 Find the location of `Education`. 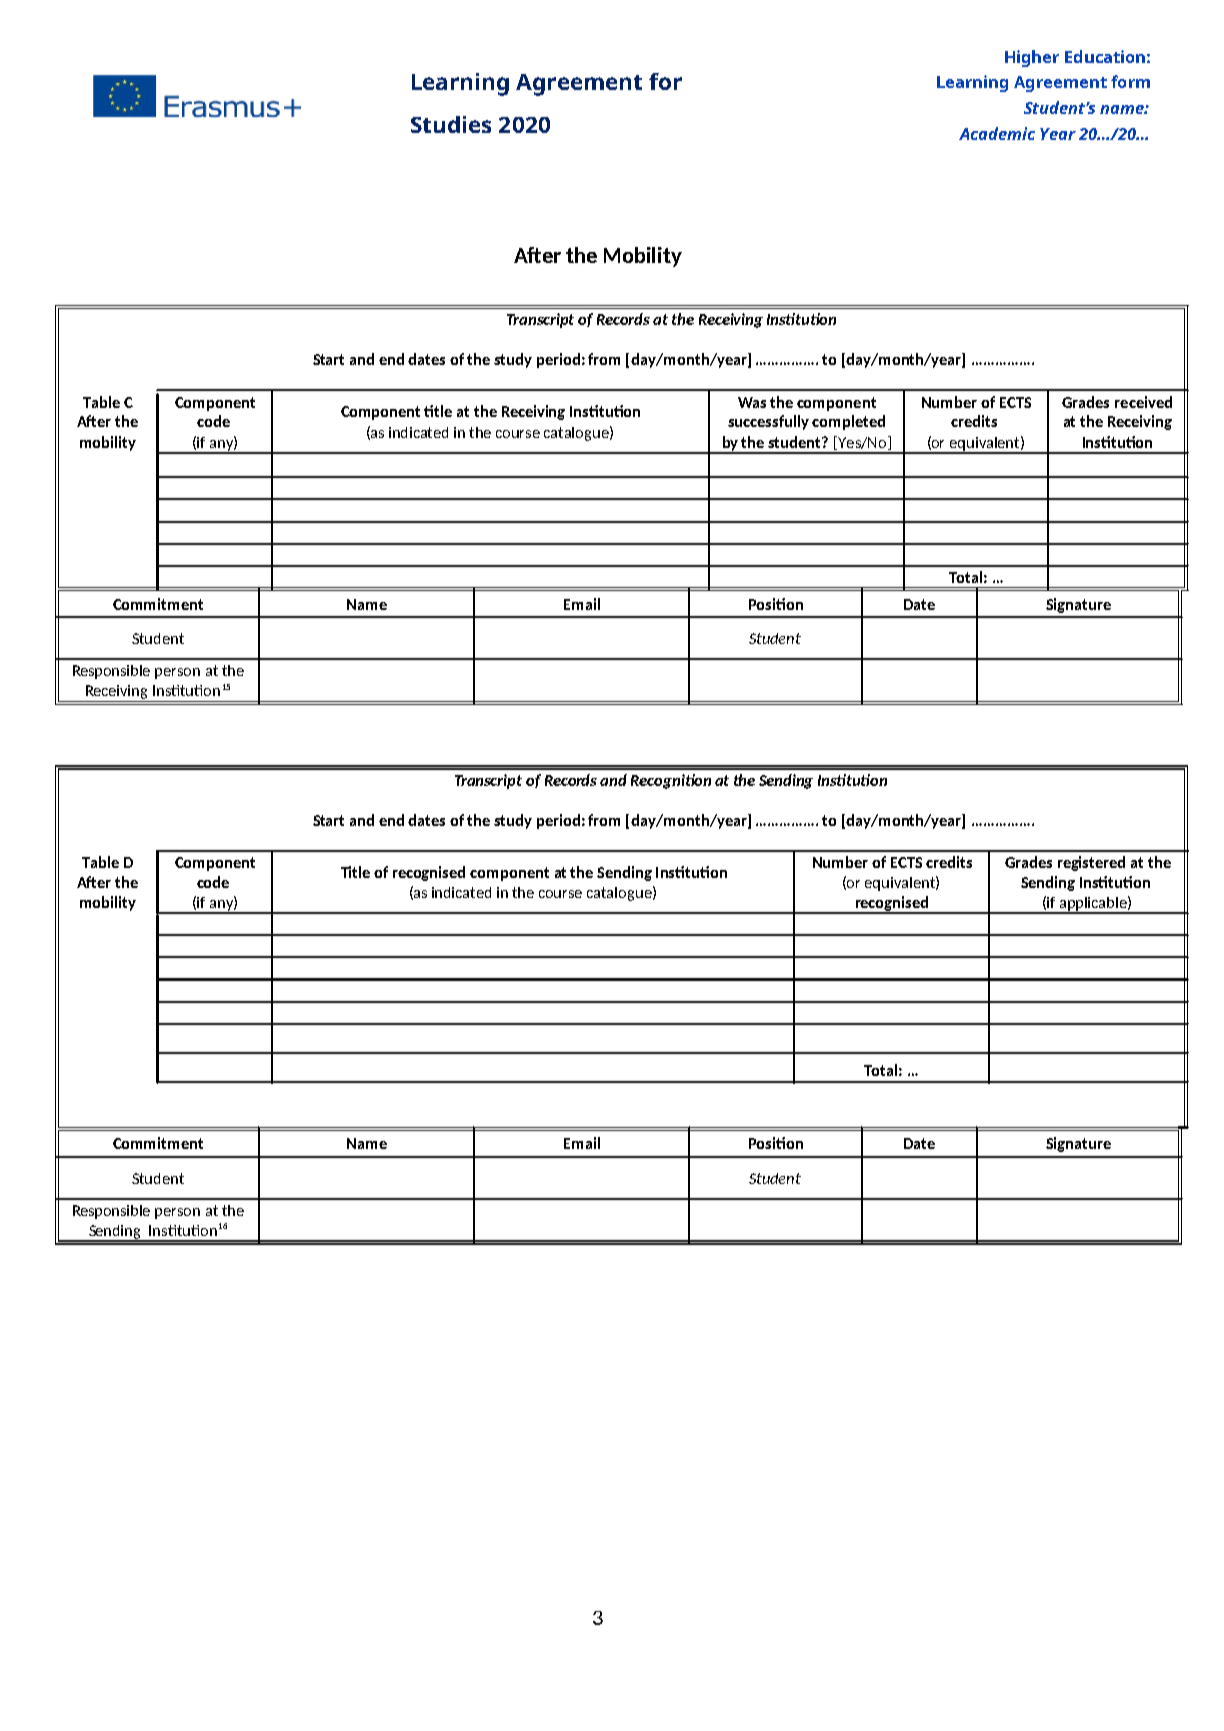

Education is located at coordinates (1105, 56).
